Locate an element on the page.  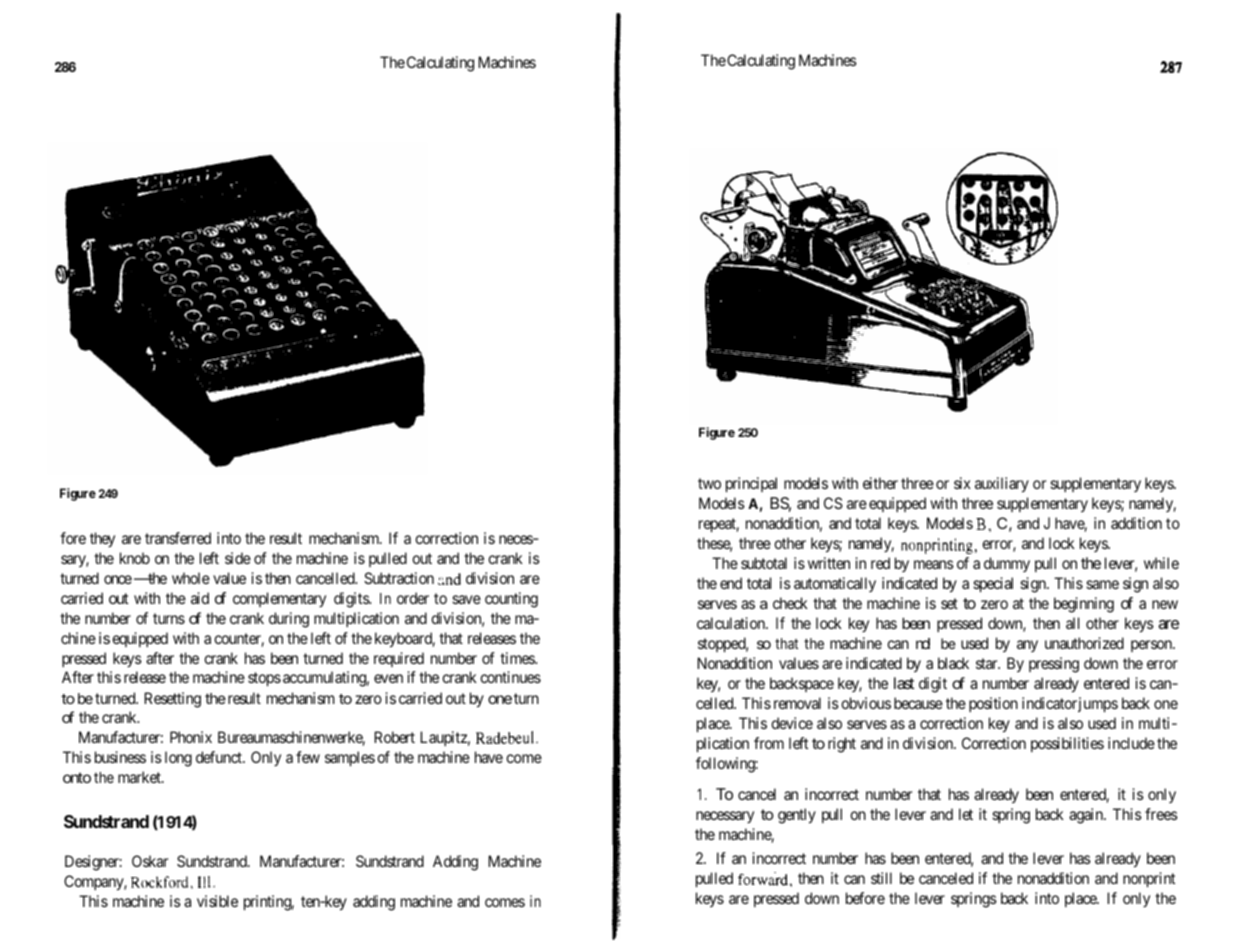
counting is located at coordinates (511, 600).
